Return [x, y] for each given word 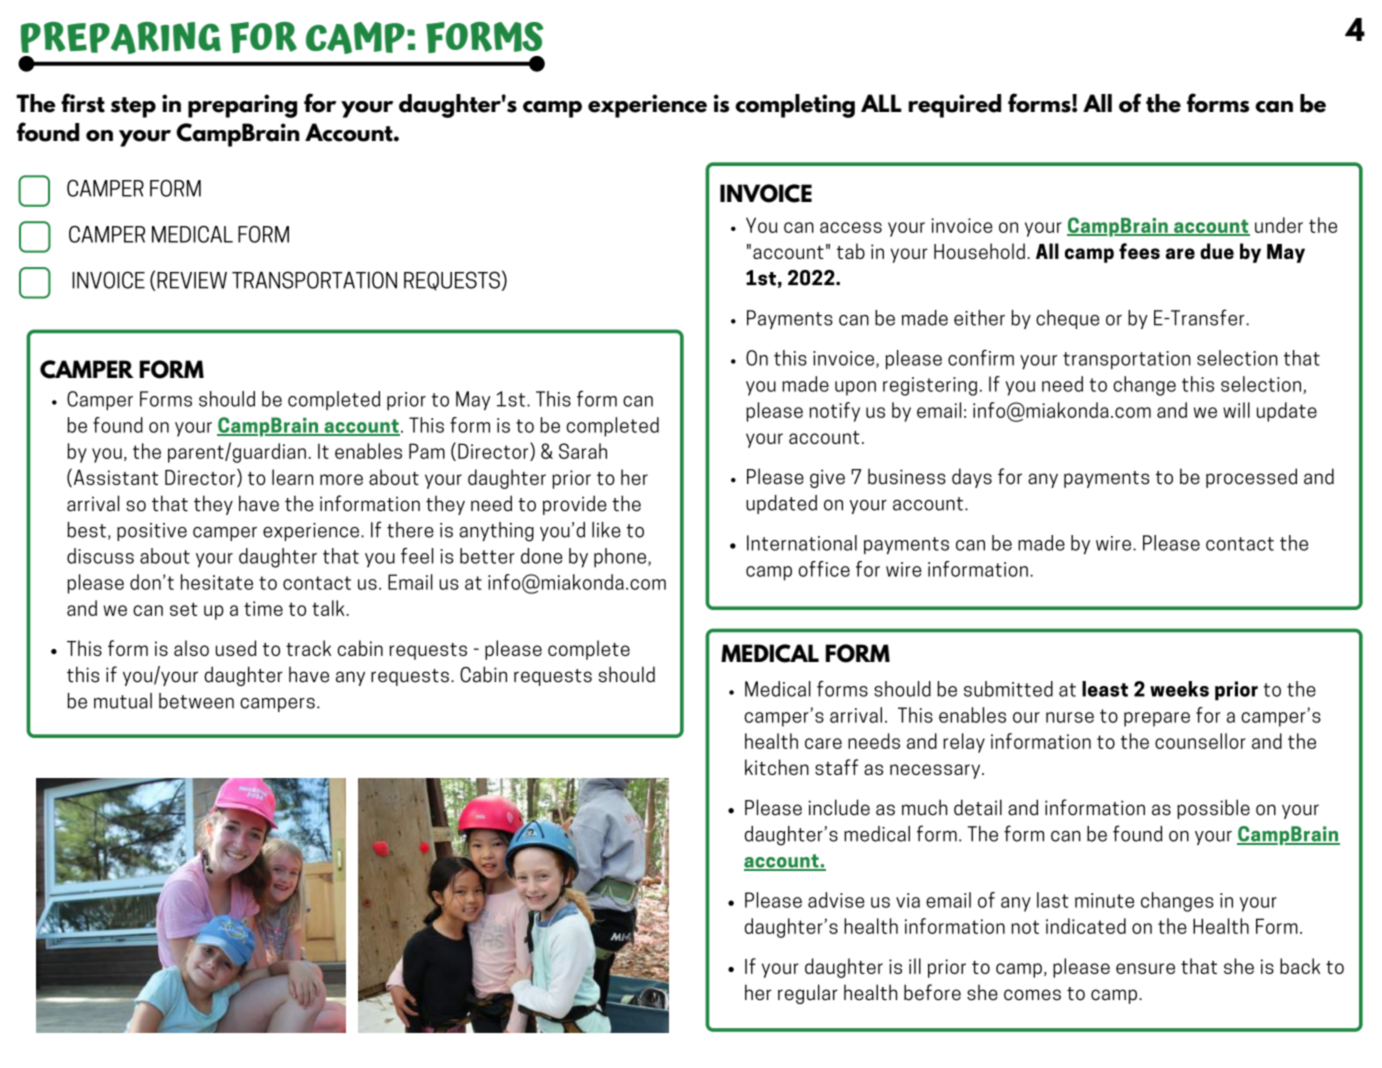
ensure [1145, 968]
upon [855, 388]
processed [1251, 478]
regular [808, 994]
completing [795, 106]
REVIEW [192, 280]
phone [621, 558]
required [954, 106]
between [196, 701]
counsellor [1200, 741]
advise [836, 900]
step [133, 107]
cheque [1067, 319]
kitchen [777, 767]
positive [152, 532]
